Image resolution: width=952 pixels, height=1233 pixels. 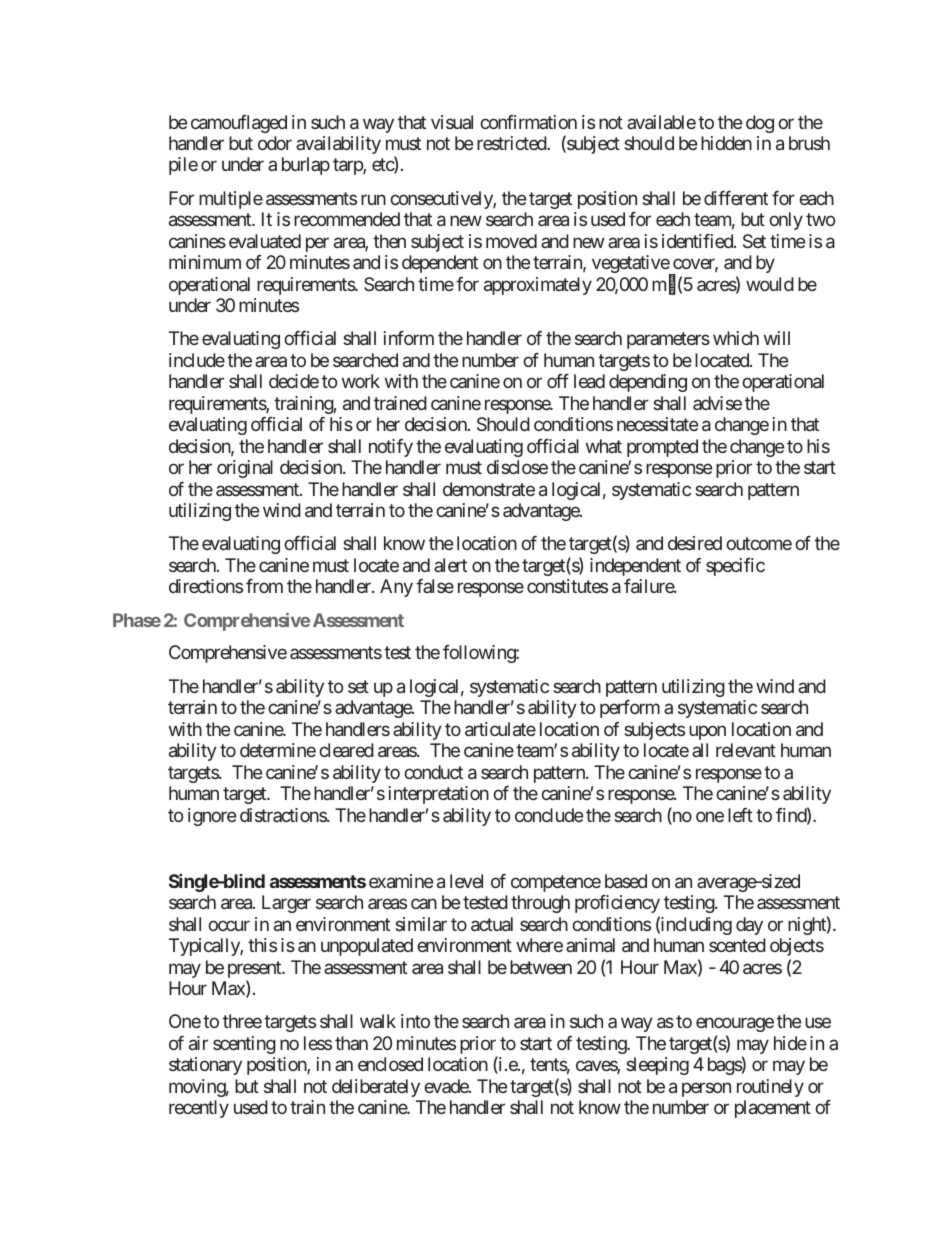 I want to click on cleared, so click(x=346, y=750).
